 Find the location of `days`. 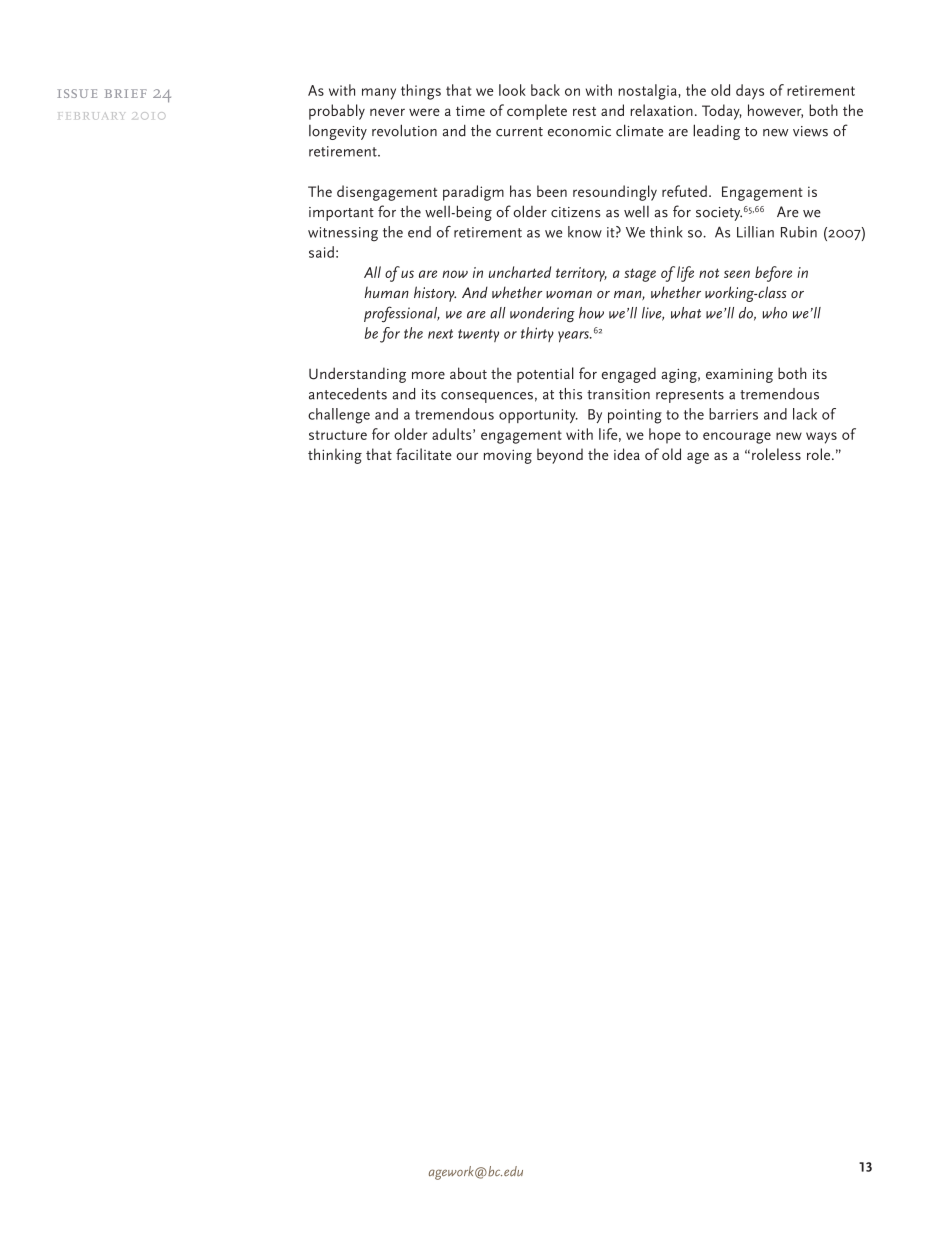

days is located at coordinates (750, 91).
